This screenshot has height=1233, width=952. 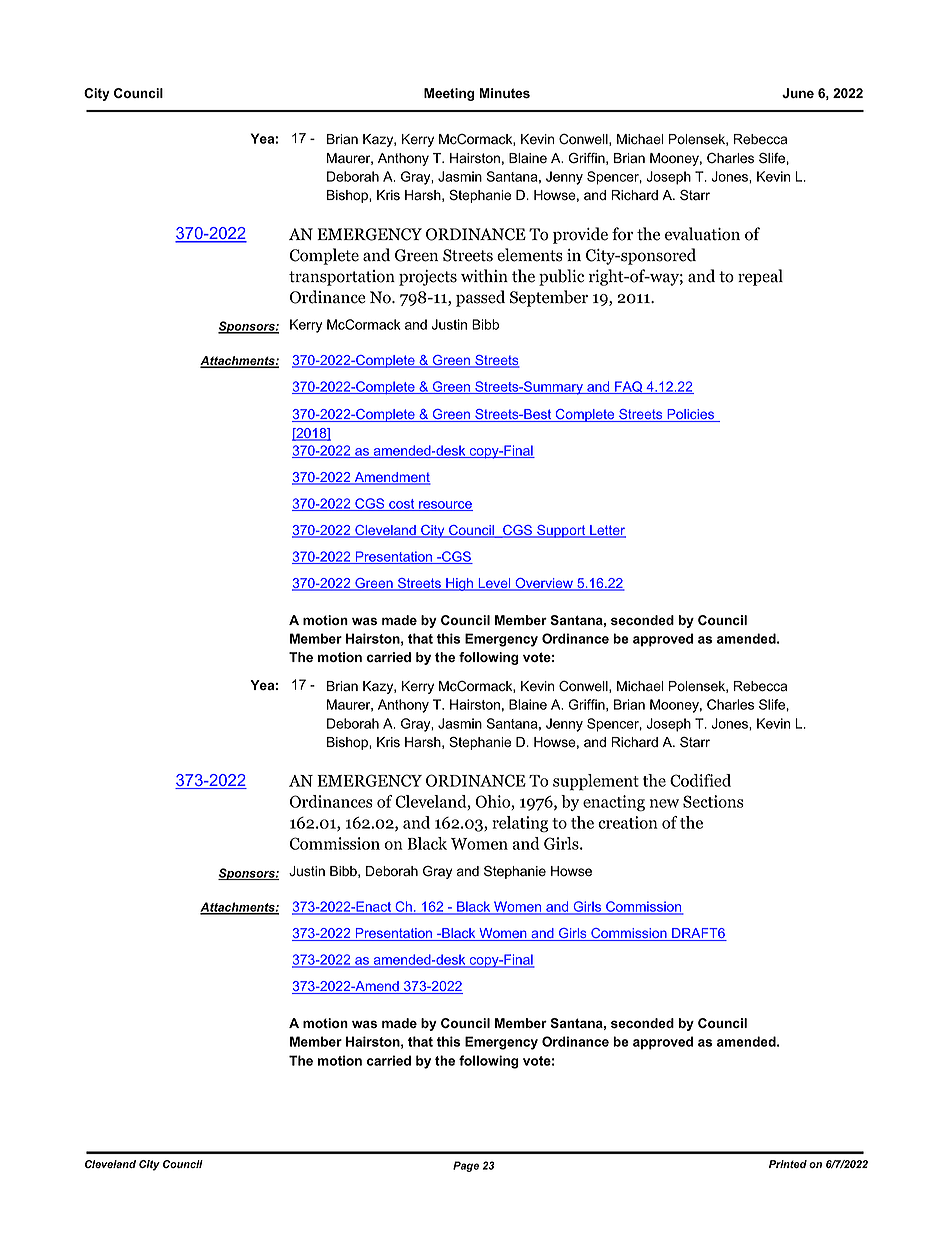 I want to click on relating, so click(x=520, y=824).
